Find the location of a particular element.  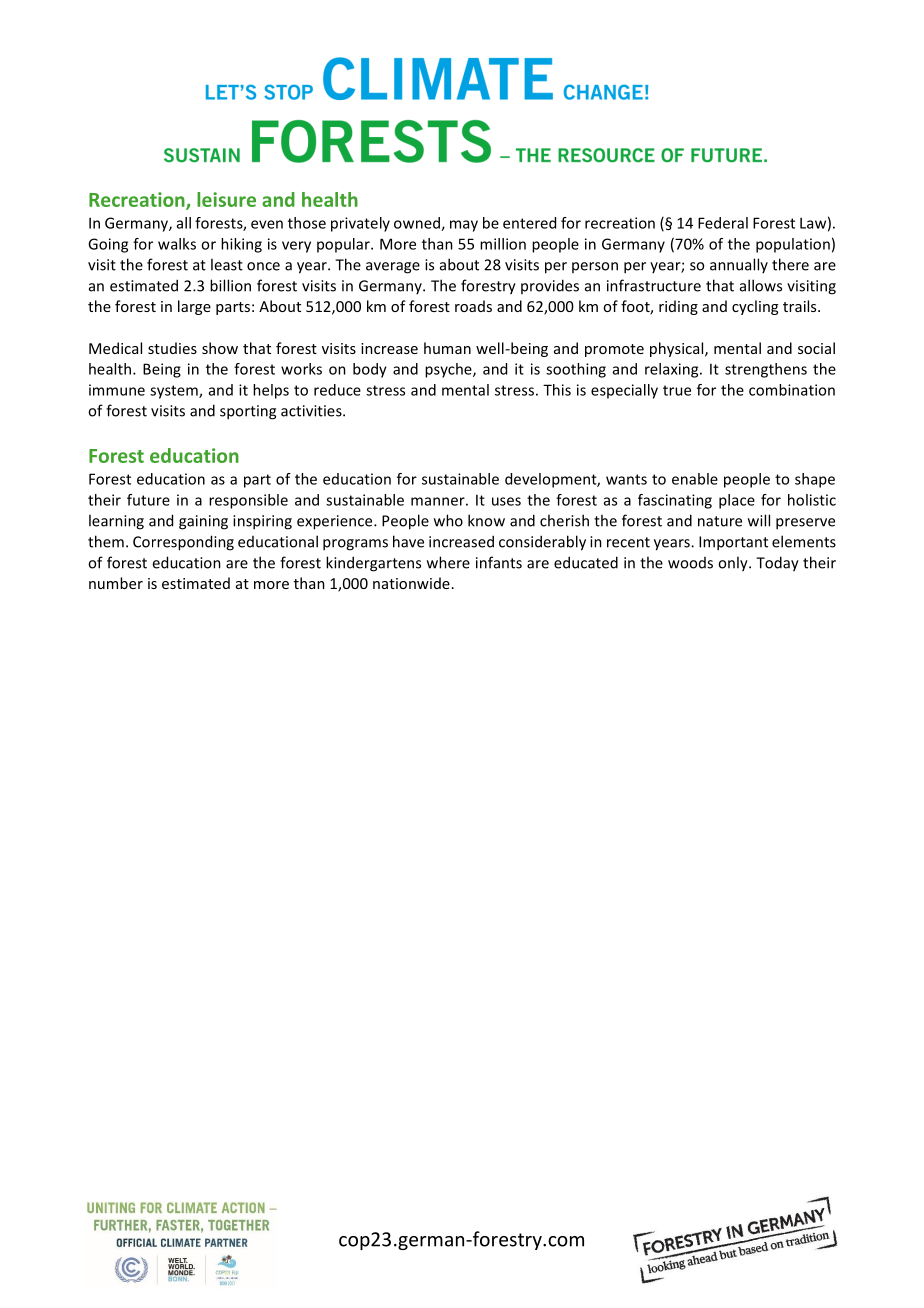

number is located at coordinates (116, 583).
